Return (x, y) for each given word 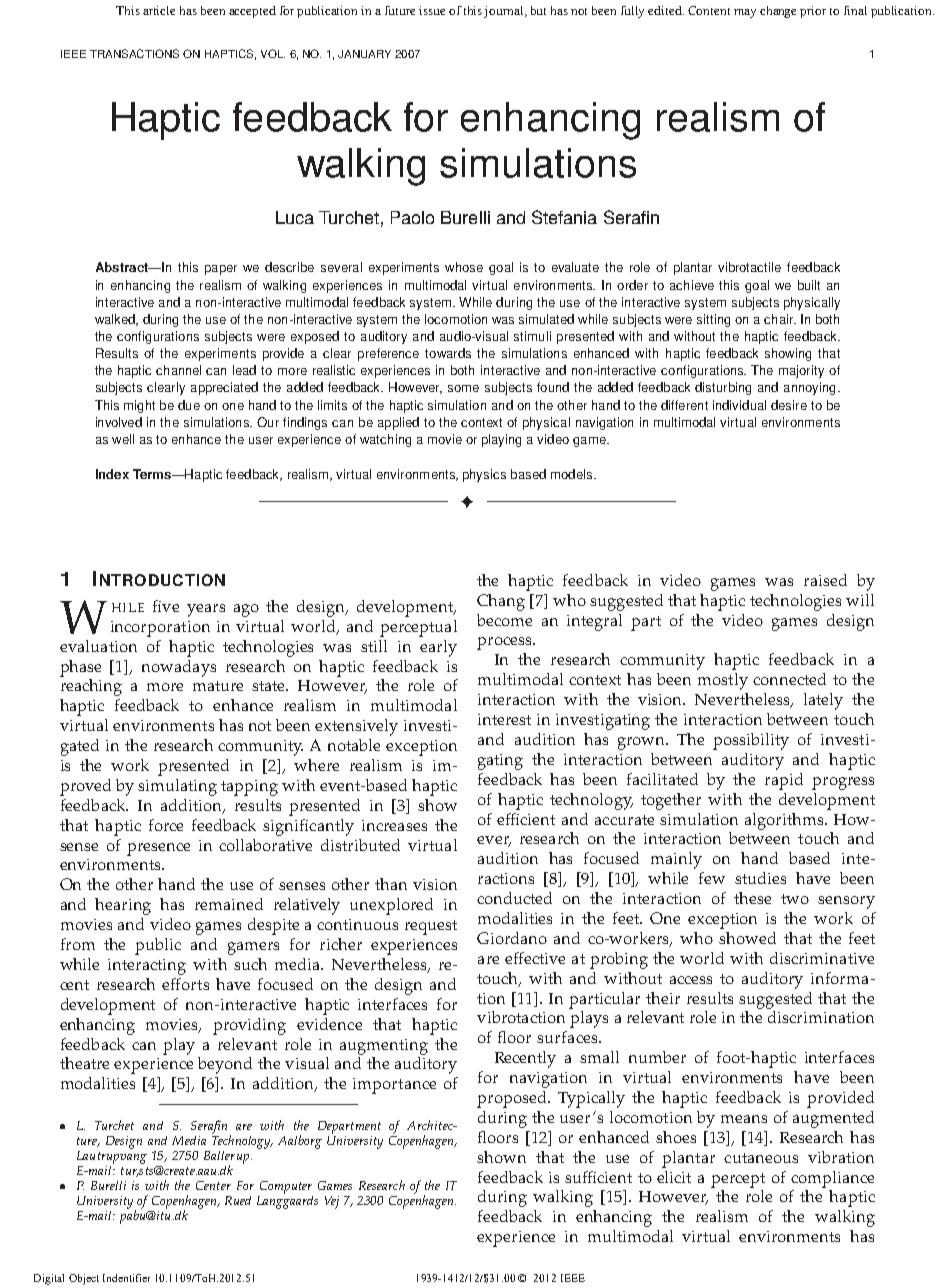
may (745, 13)
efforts (185, 984)
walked (116, 320)
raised (825, 580)
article (159, 10)
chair (780, 319)
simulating (177, 787)
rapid (784, 781)
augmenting (384, 1047)
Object (84, 1279)
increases (394, 825)
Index (112, 474)
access (691, 980)
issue (432, 10)
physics (484, 475)
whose (464, 267)
